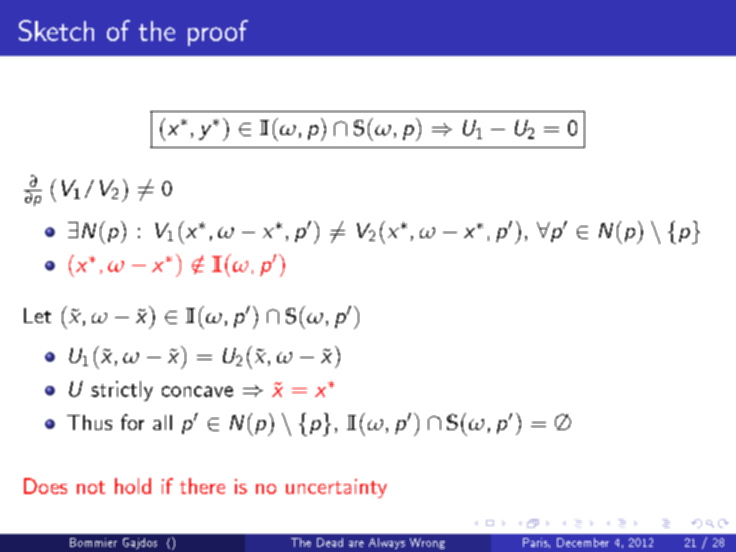  I want to click on hold, so click(133, 486).
